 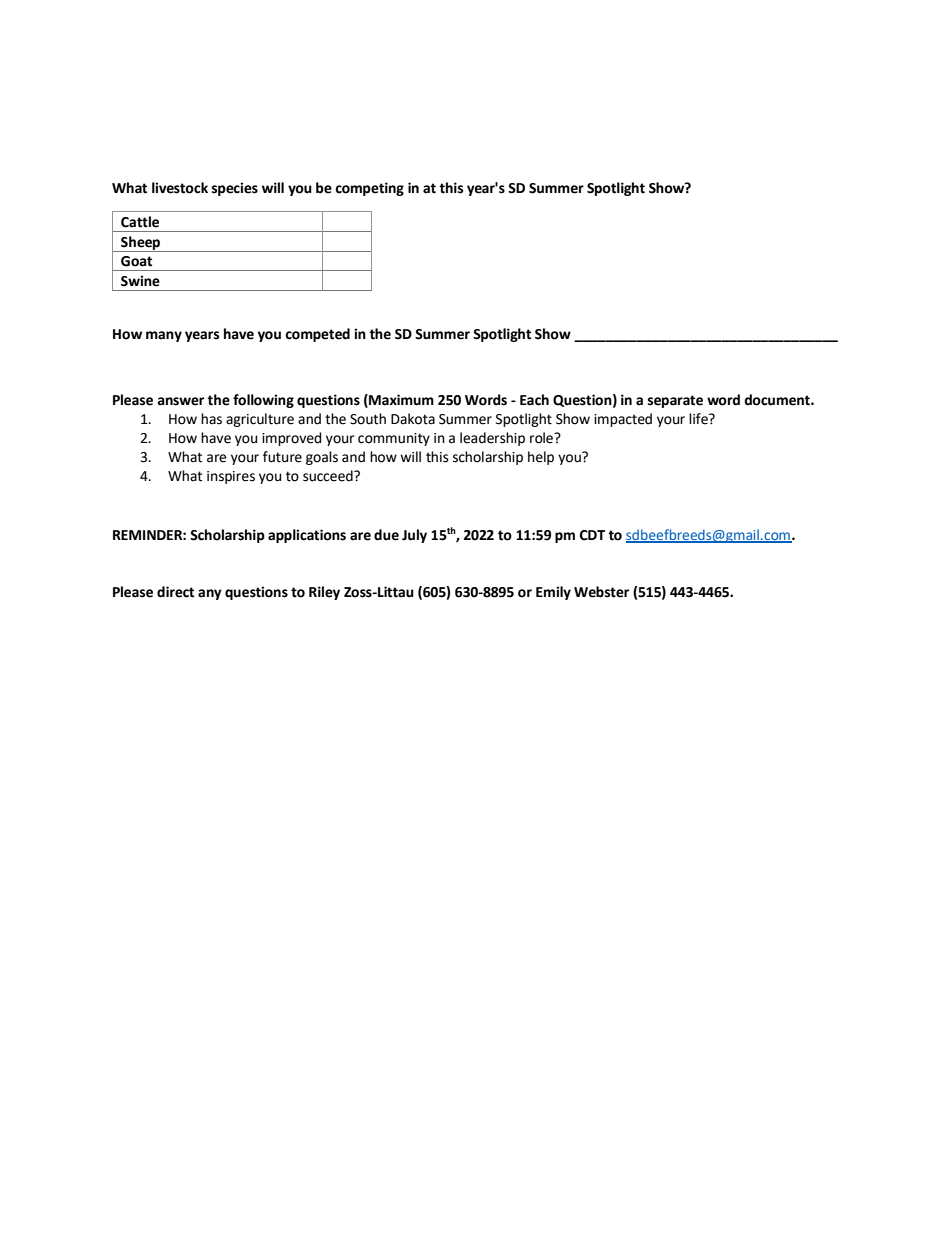 I want to click on species, so click(x=235, y=189).
